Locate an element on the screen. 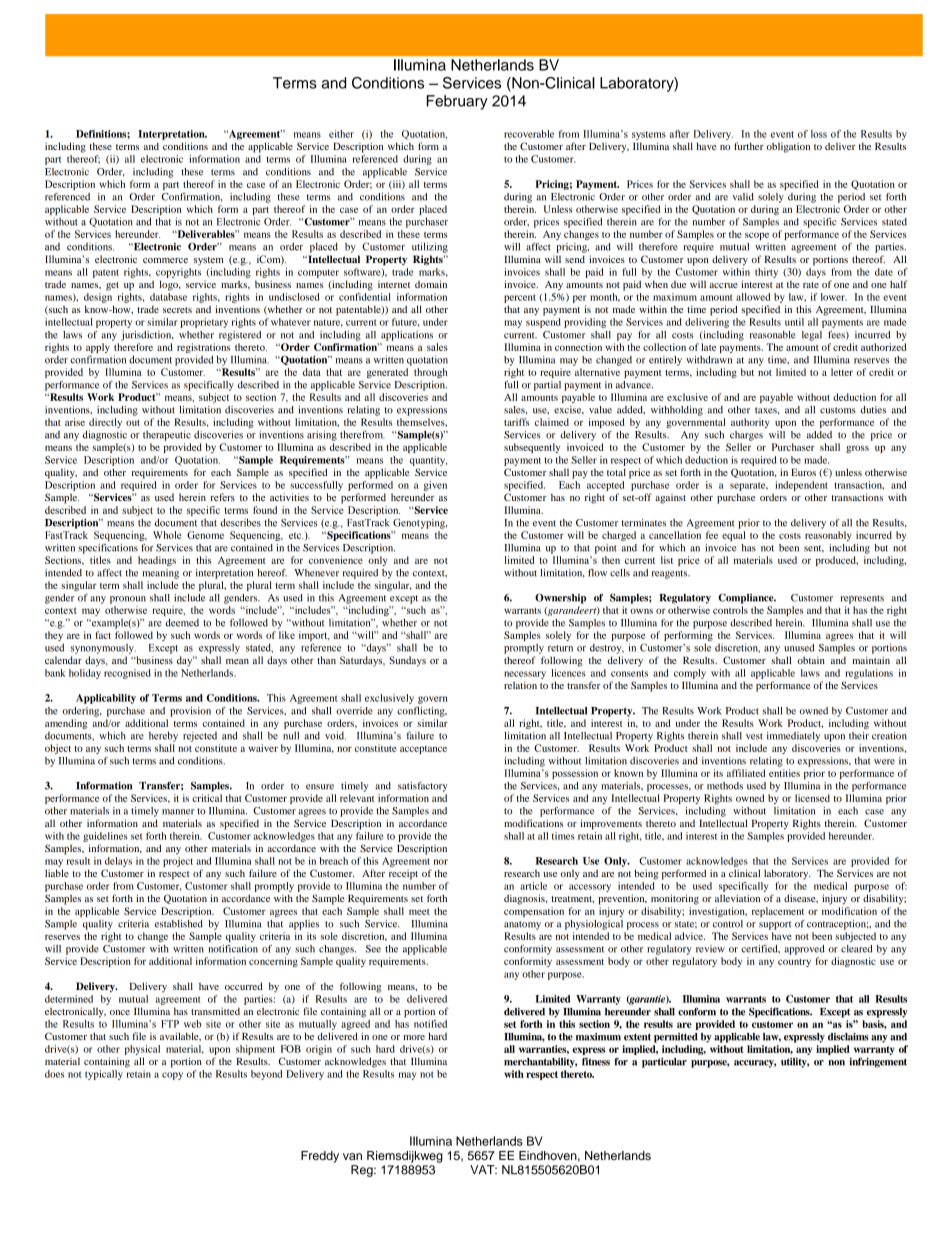  loss is located at coordinates (819, 134).
